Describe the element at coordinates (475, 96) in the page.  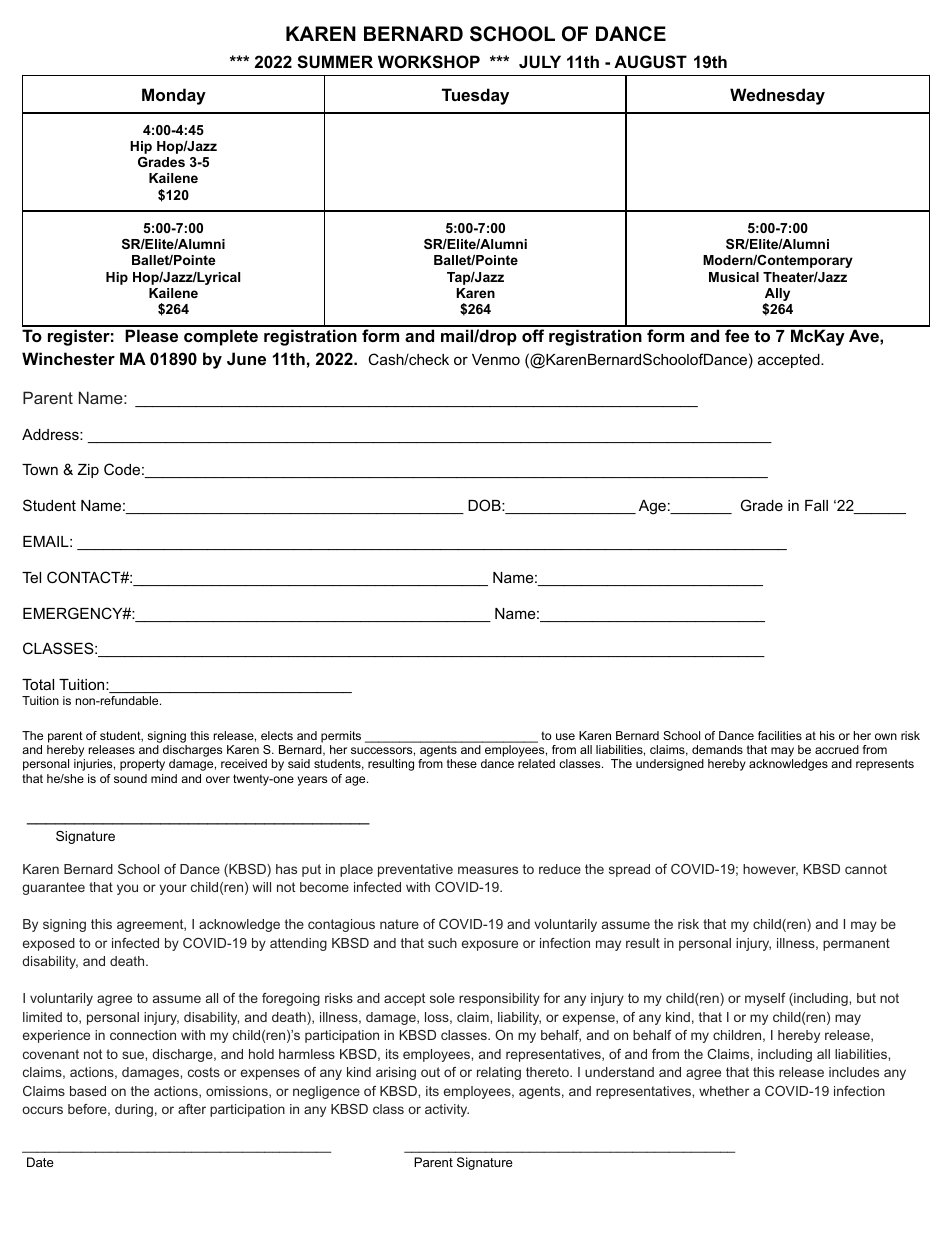
I see `Tuesday` at that location.
